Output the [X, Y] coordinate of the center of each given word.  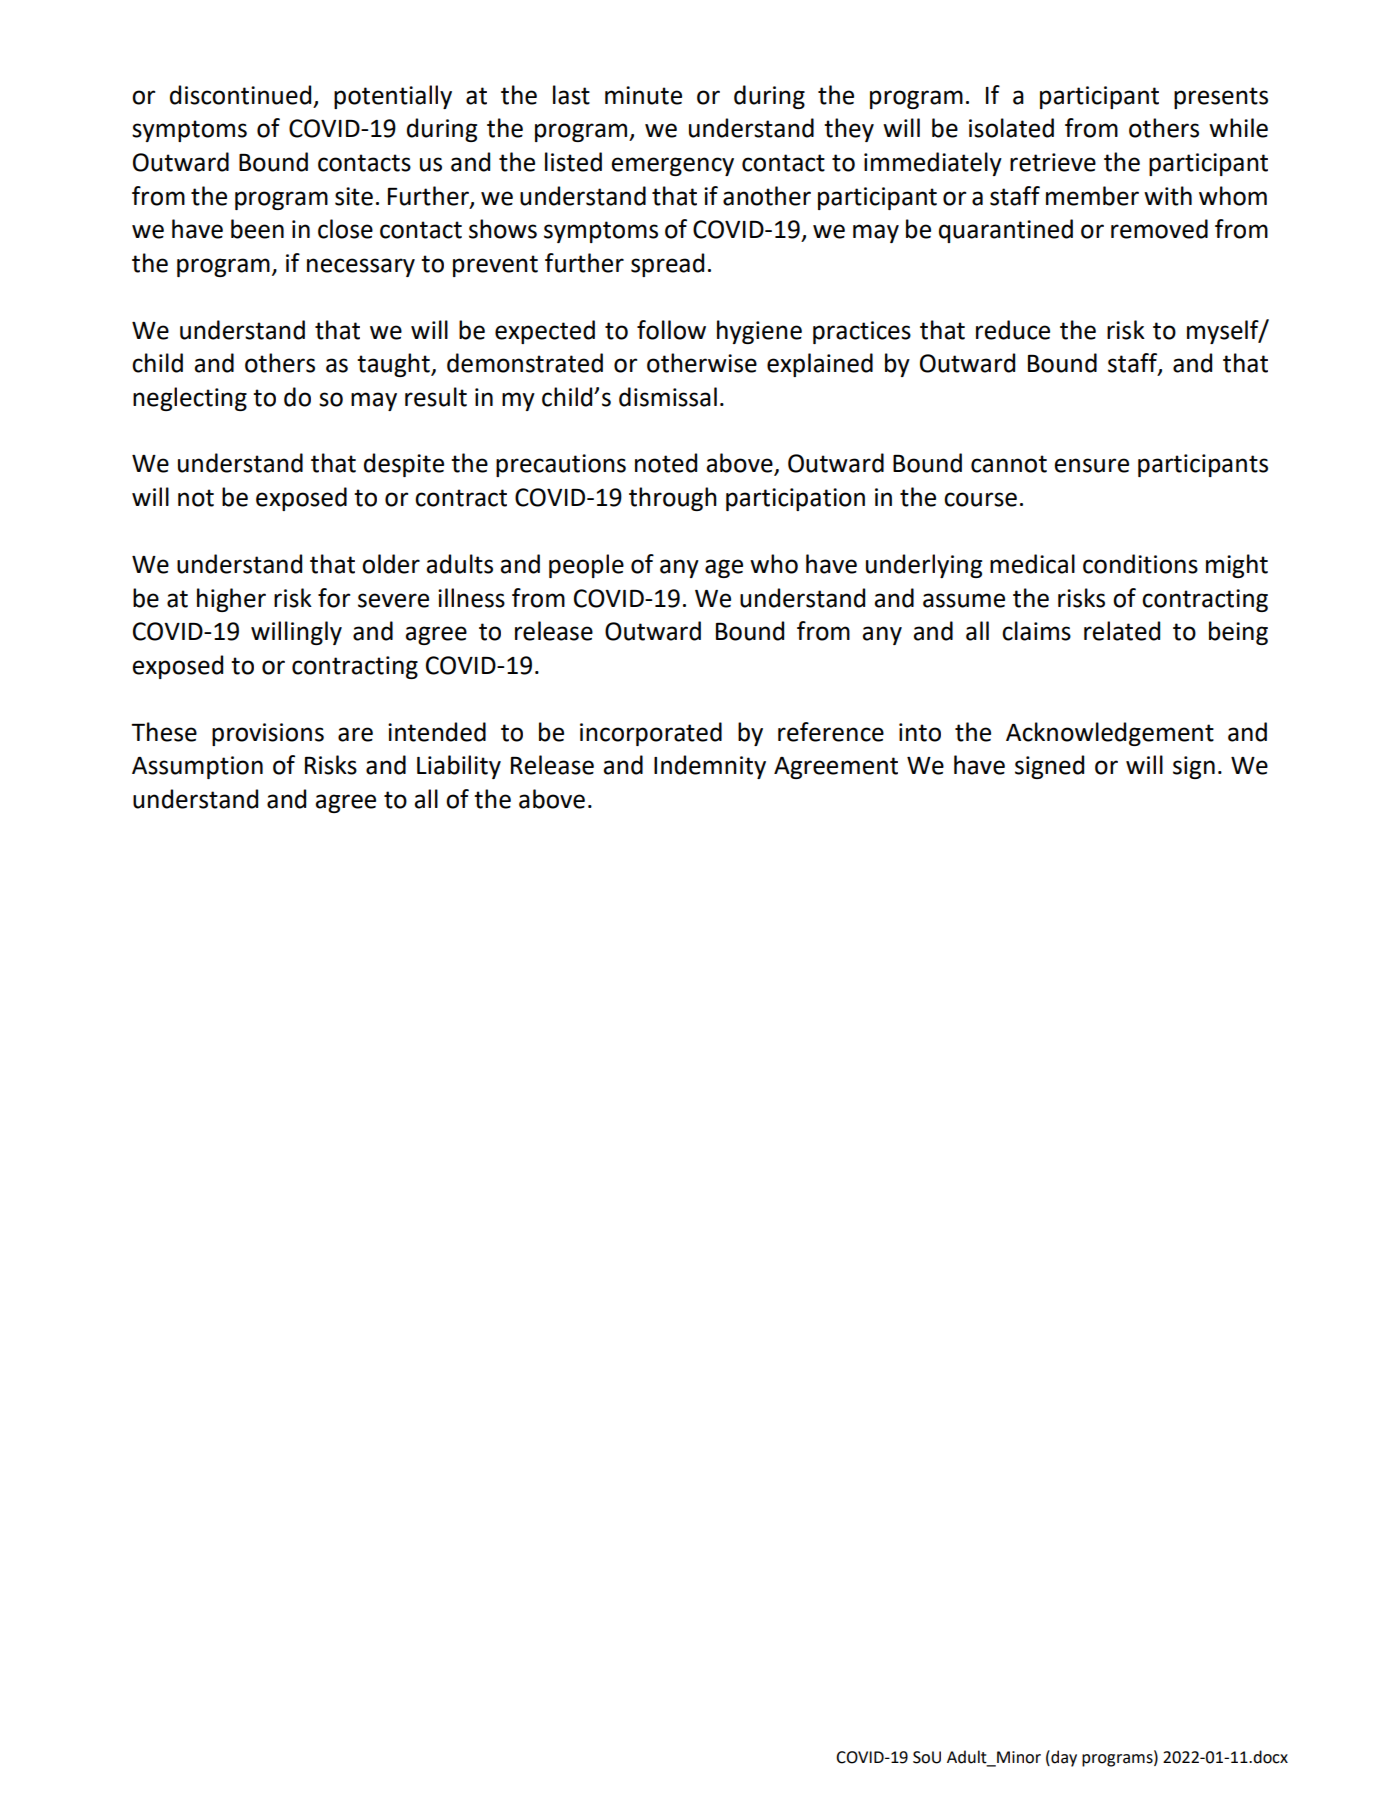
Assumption [197, 767]
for [334, 598]
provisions [268, 734]
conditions [1140, 564]
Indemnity [710, 767]
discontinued [240, 95]
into [920, 732]
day [1063, 1758]
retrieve [1053, 162]
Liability [459, 767]
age [724, 568]
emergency [672, 166]
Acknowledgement [1110, 734]
